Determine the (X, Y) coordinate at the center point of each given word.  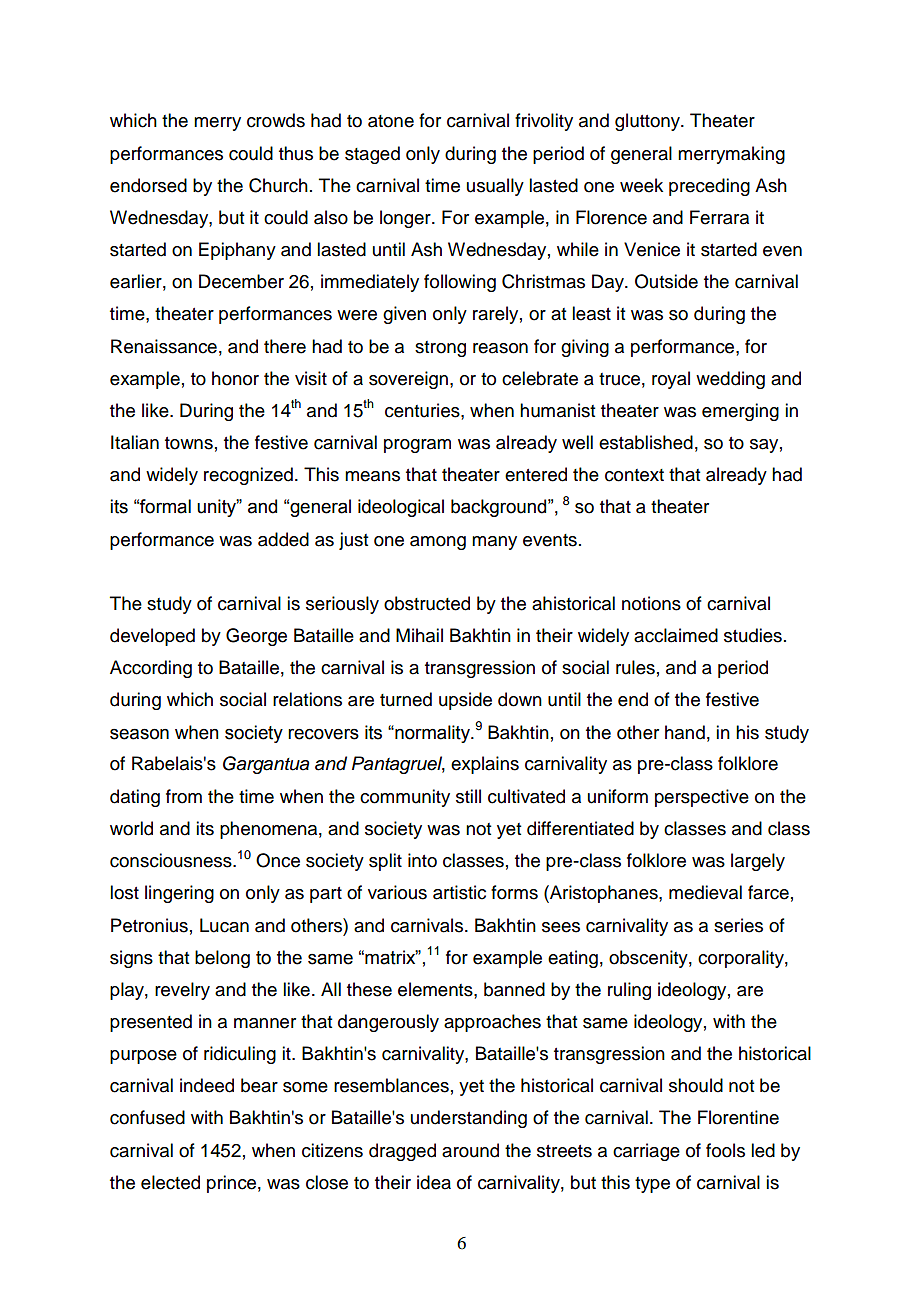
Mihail (419, 635)
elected (170, 1182)
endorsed (148, 185)
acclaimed (676, 635)
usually (495, 187)
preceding (709, 187)
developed (152, 637)
